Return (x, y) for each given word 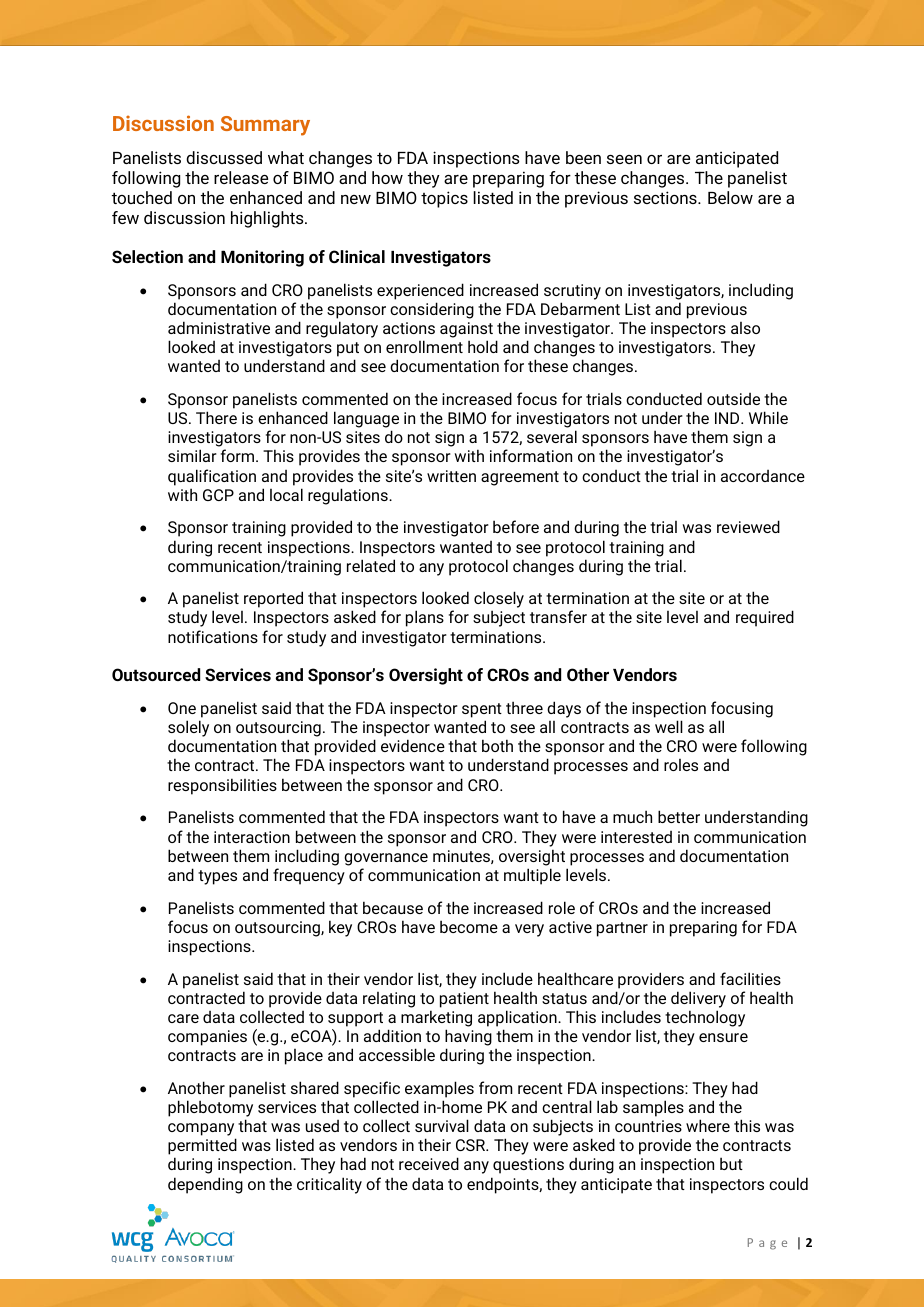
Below (730, 197)
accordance (763, 476)
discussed (224, 157)
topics (444, 199)
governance (386, 859)
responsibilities (222, 786)
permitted (202, 1146)
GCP (218, 495)
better (679, 816)
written (451, 476)
